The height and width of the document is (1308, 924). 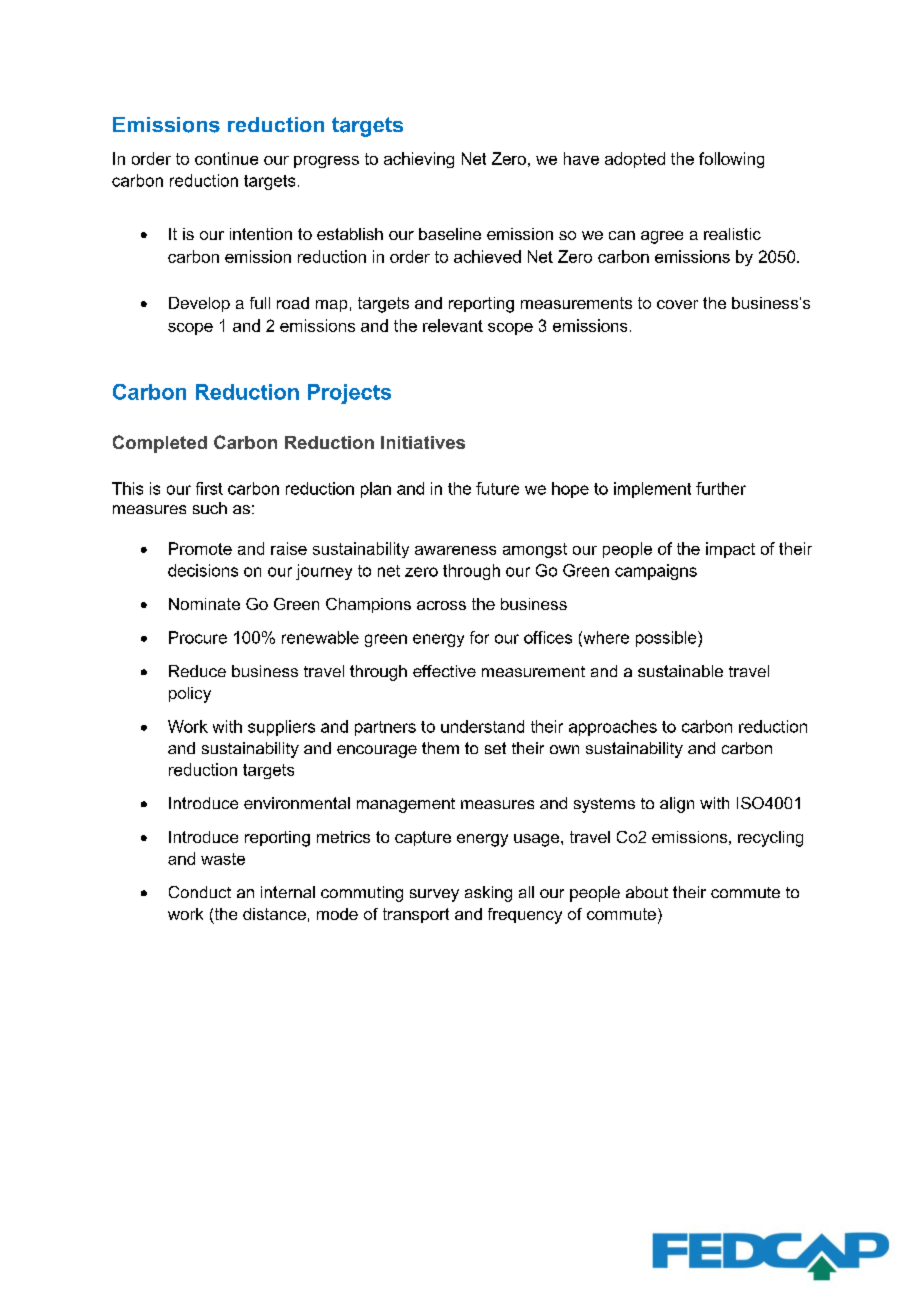 What do you see at coordinates (160, 444) in the document?
I see `Completed` at bounding box center [160, 444].
